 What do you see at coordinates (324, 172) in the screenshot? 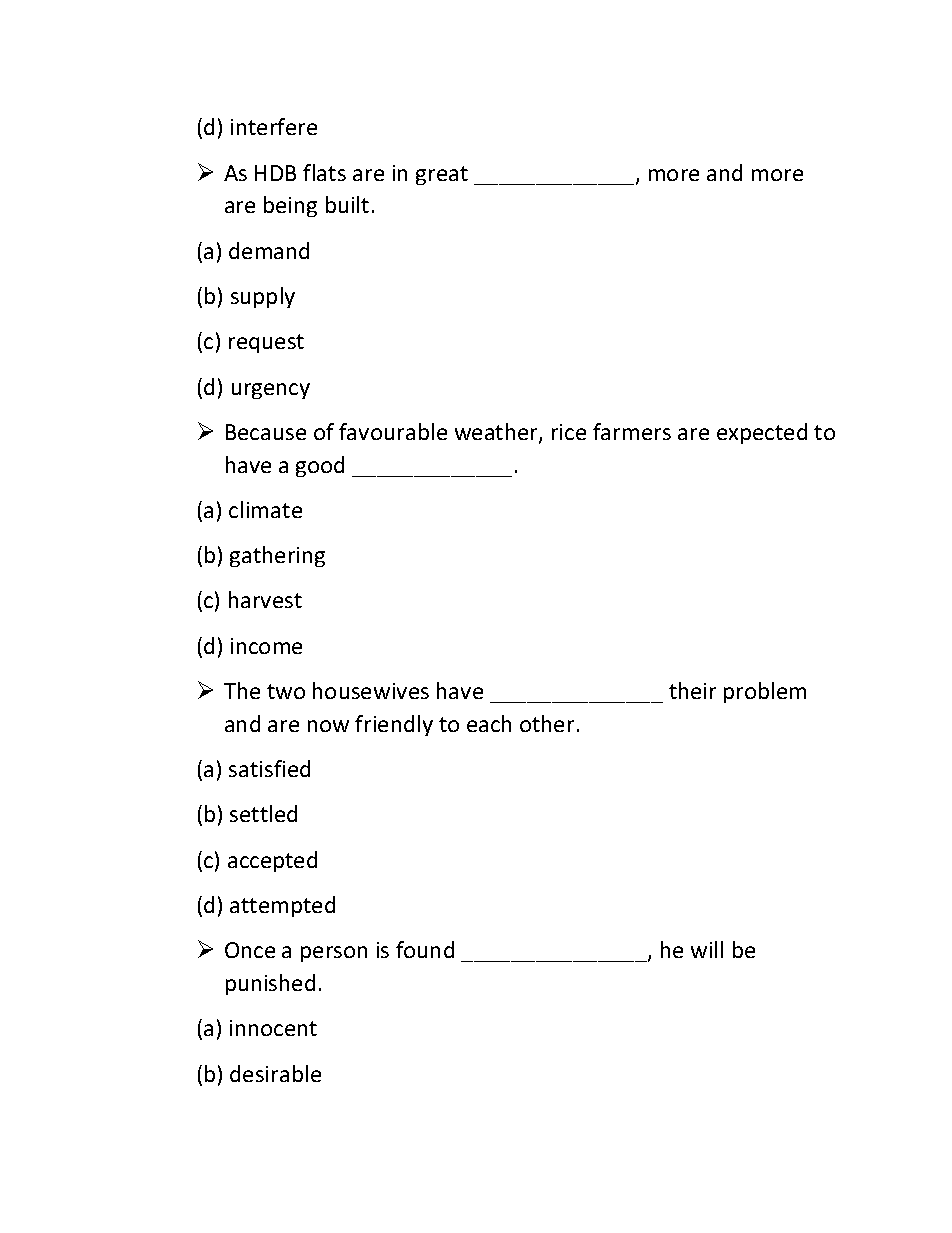
I see `flats` at bounding box center [324, 172].
